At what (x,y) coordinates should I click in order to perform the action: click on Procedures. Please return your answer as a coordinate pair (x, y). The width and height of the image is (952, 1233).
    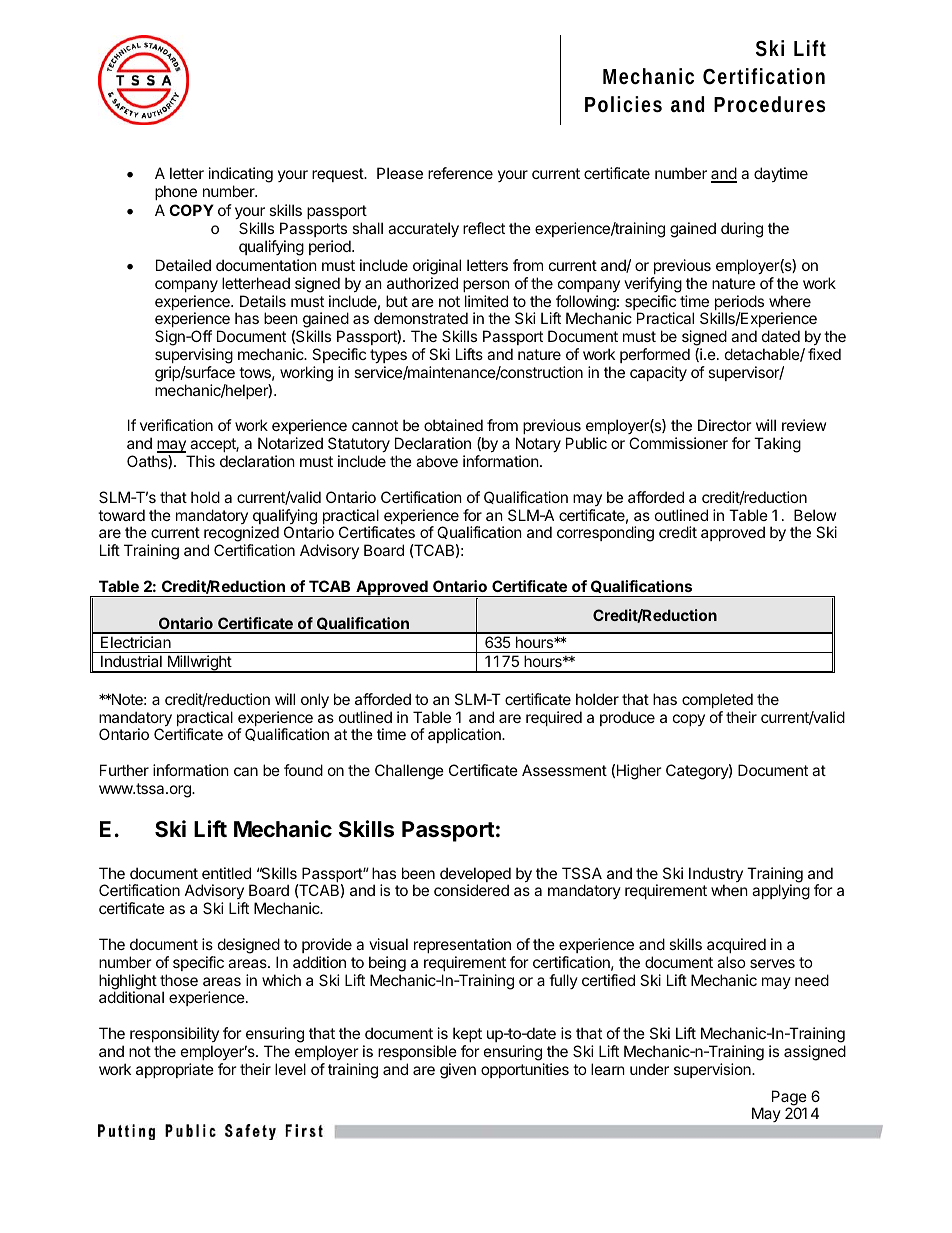
    Looking at the image, I should click on (769, 104).
